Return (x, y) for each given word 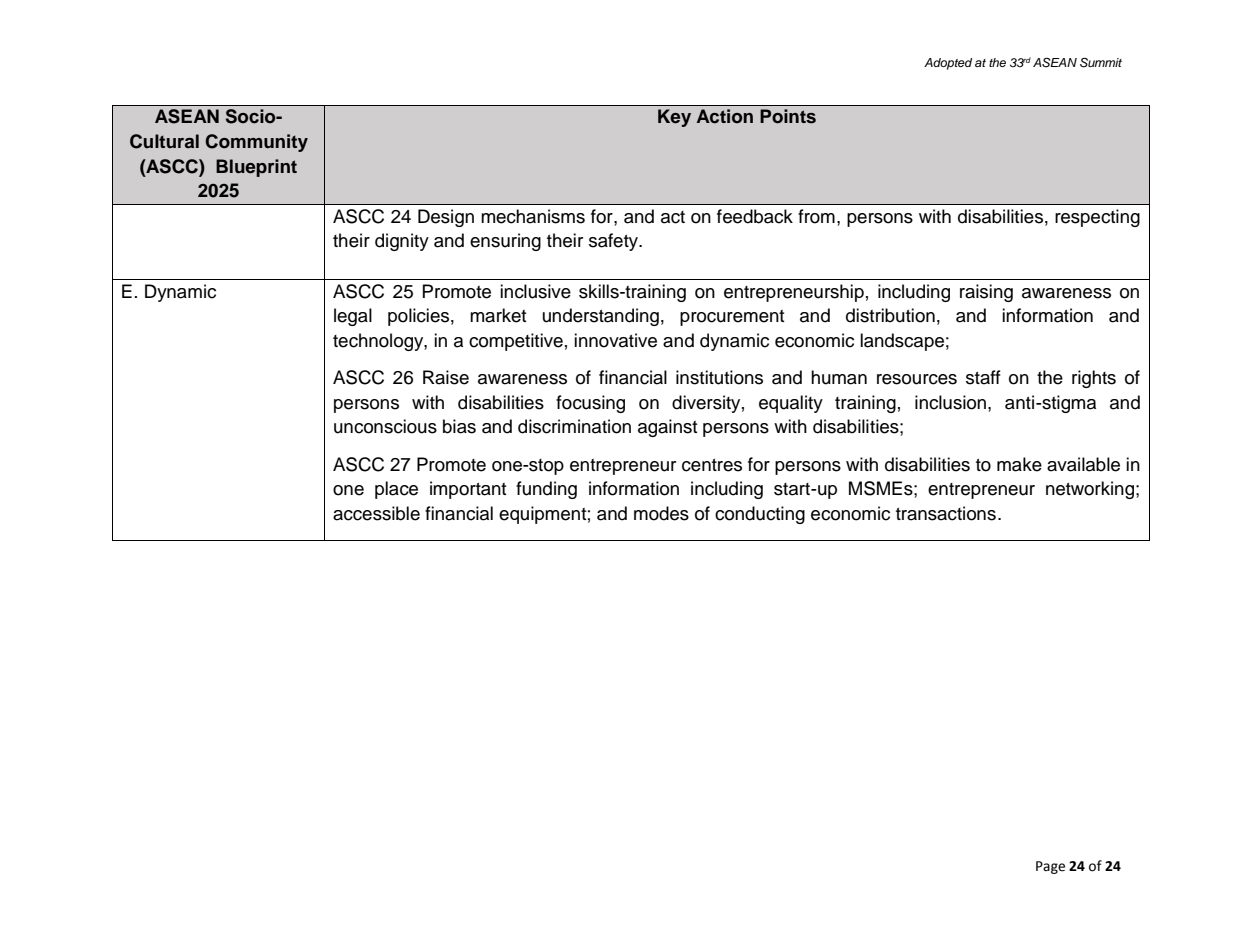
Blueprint (256, 168)
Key (674, 118)
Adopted (948, 64)
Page (1050, 867)
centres (712, 465)
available (1083, 464)
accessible (376, 513)
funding (546, 490)
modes (661, 513)
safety (615, 242)
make (1019, 464)
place (396, 490)
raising (986, 293)
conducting (760, 515)
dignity (402, 242)
